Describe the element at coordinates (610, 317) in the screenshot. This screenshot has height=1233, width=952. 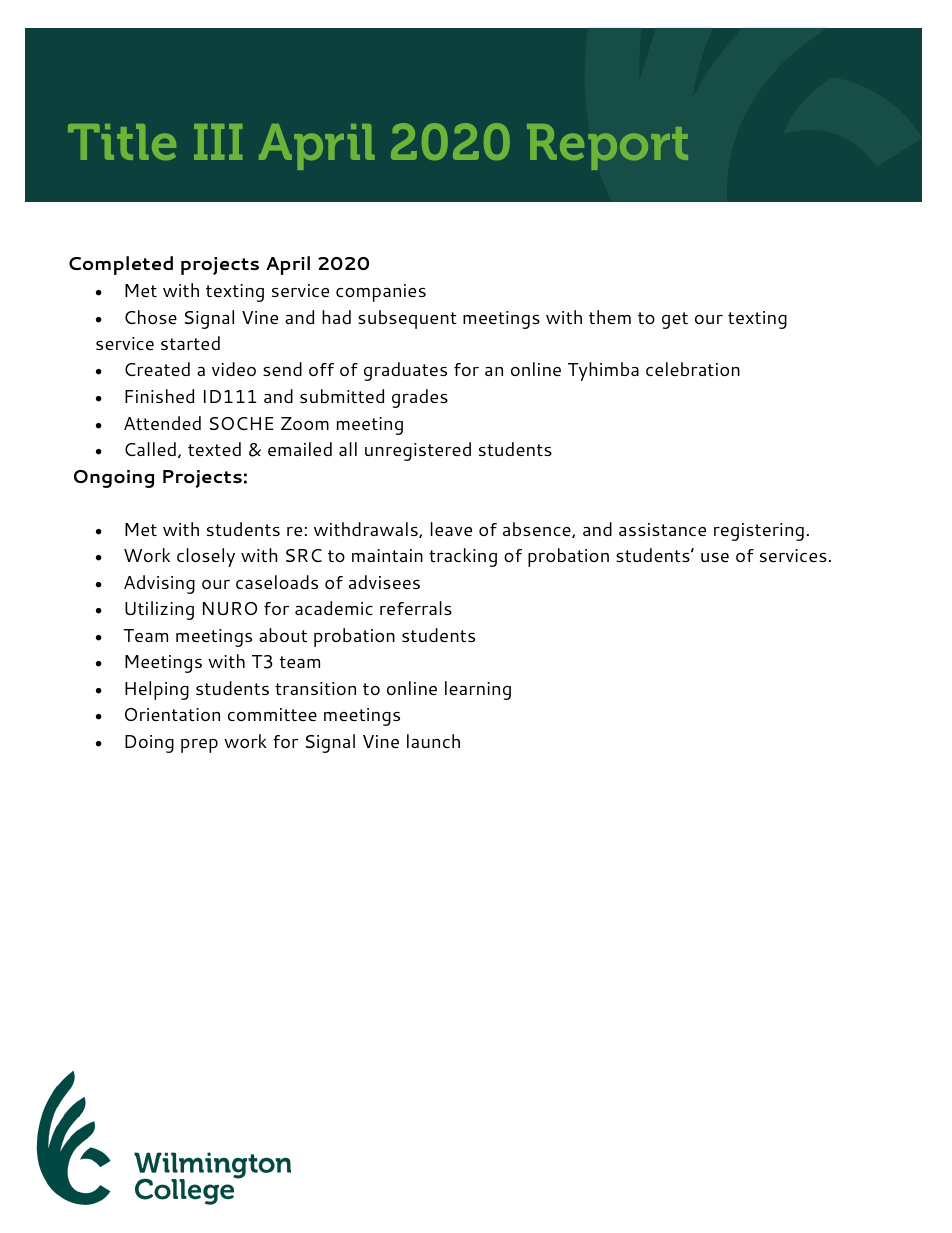
I see `them` at that location.
